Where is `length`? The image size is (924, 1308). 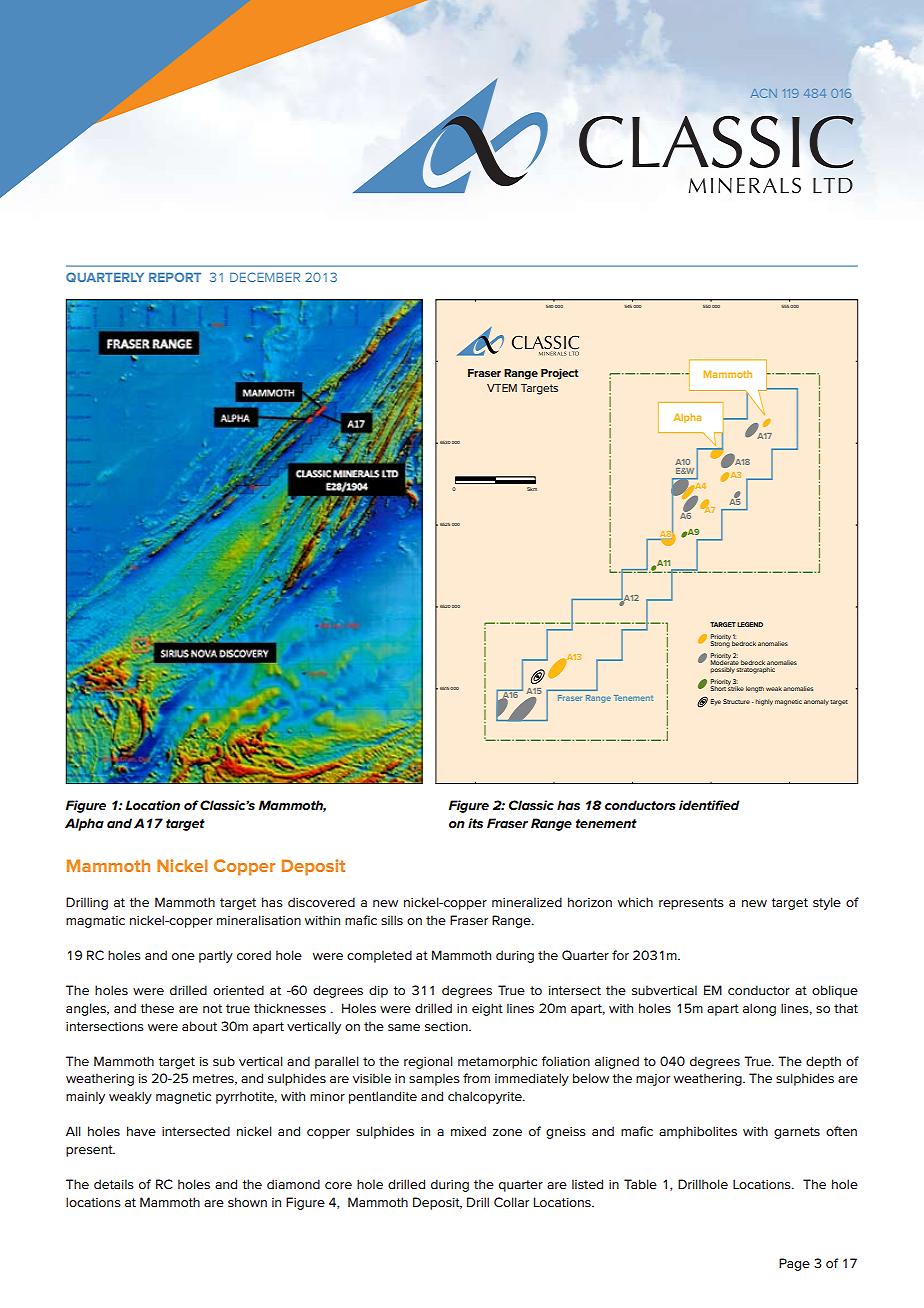 length is located at coordinates (755, 689).
